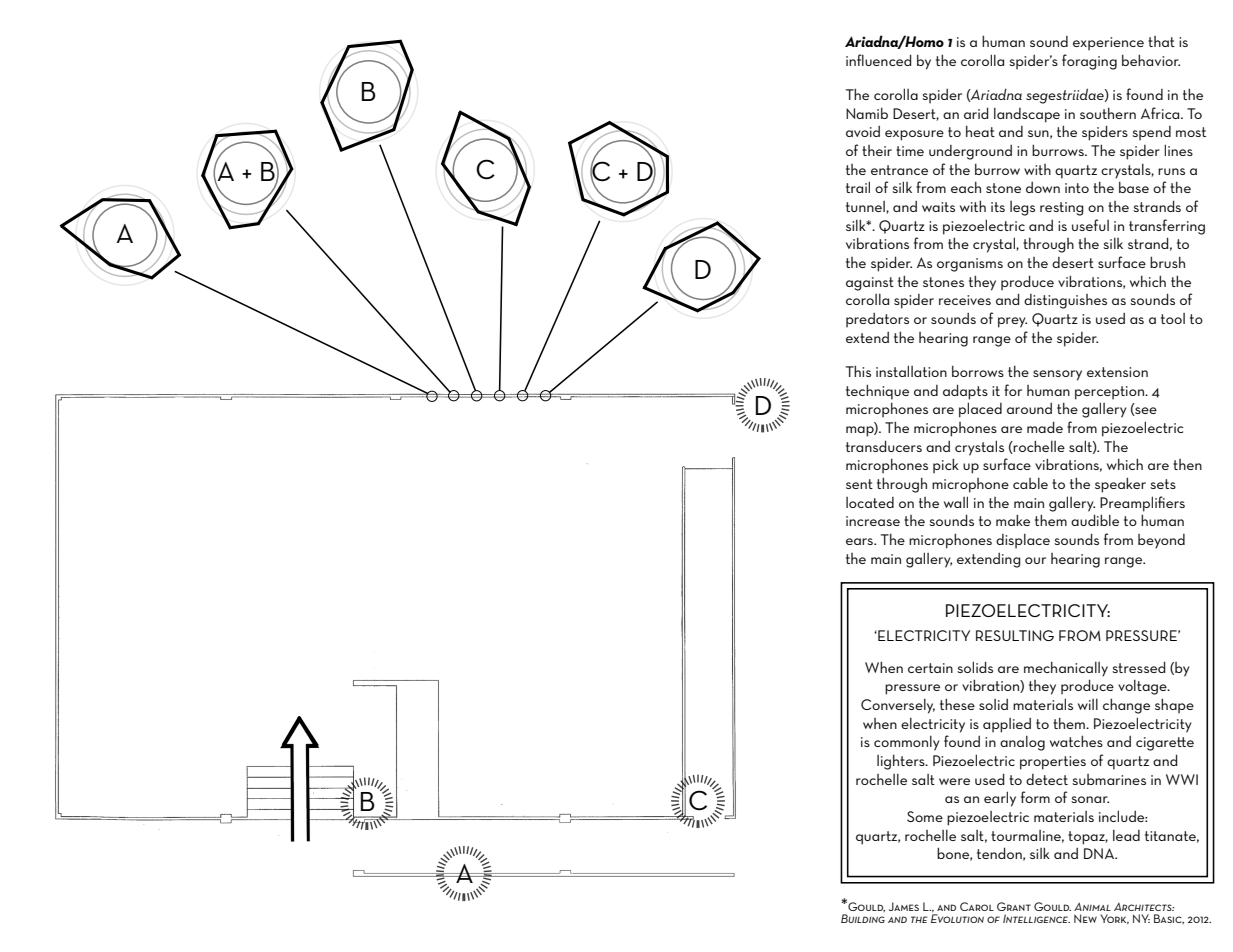 Image resolution: width=1233 pixels, height=952 pixels. Describe the element at coordinates (911, 371) in the screenshot. I see `installation` at that location.
